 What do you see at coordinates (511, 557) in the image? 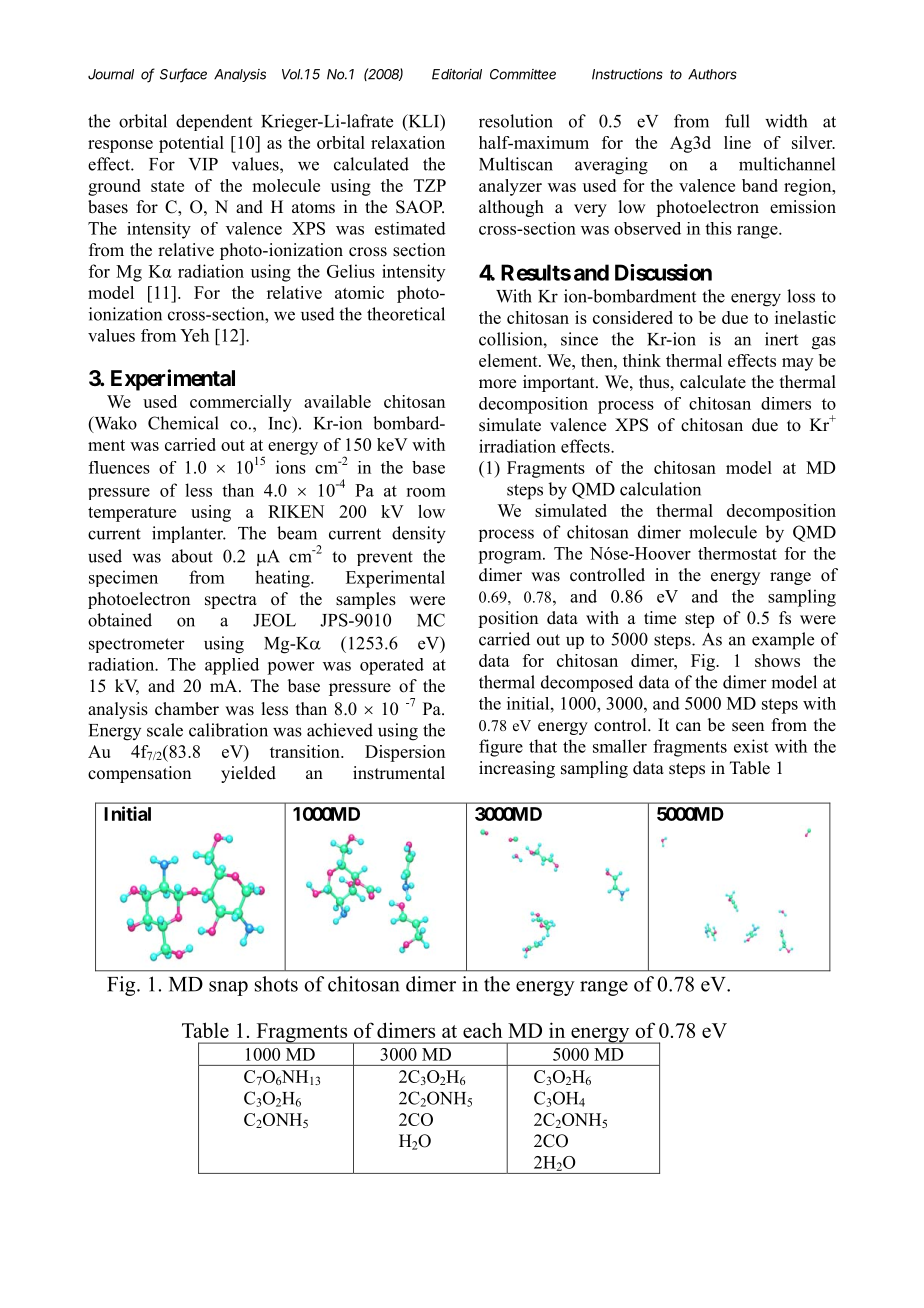
I see `program` at bounding box center [511, 557].
